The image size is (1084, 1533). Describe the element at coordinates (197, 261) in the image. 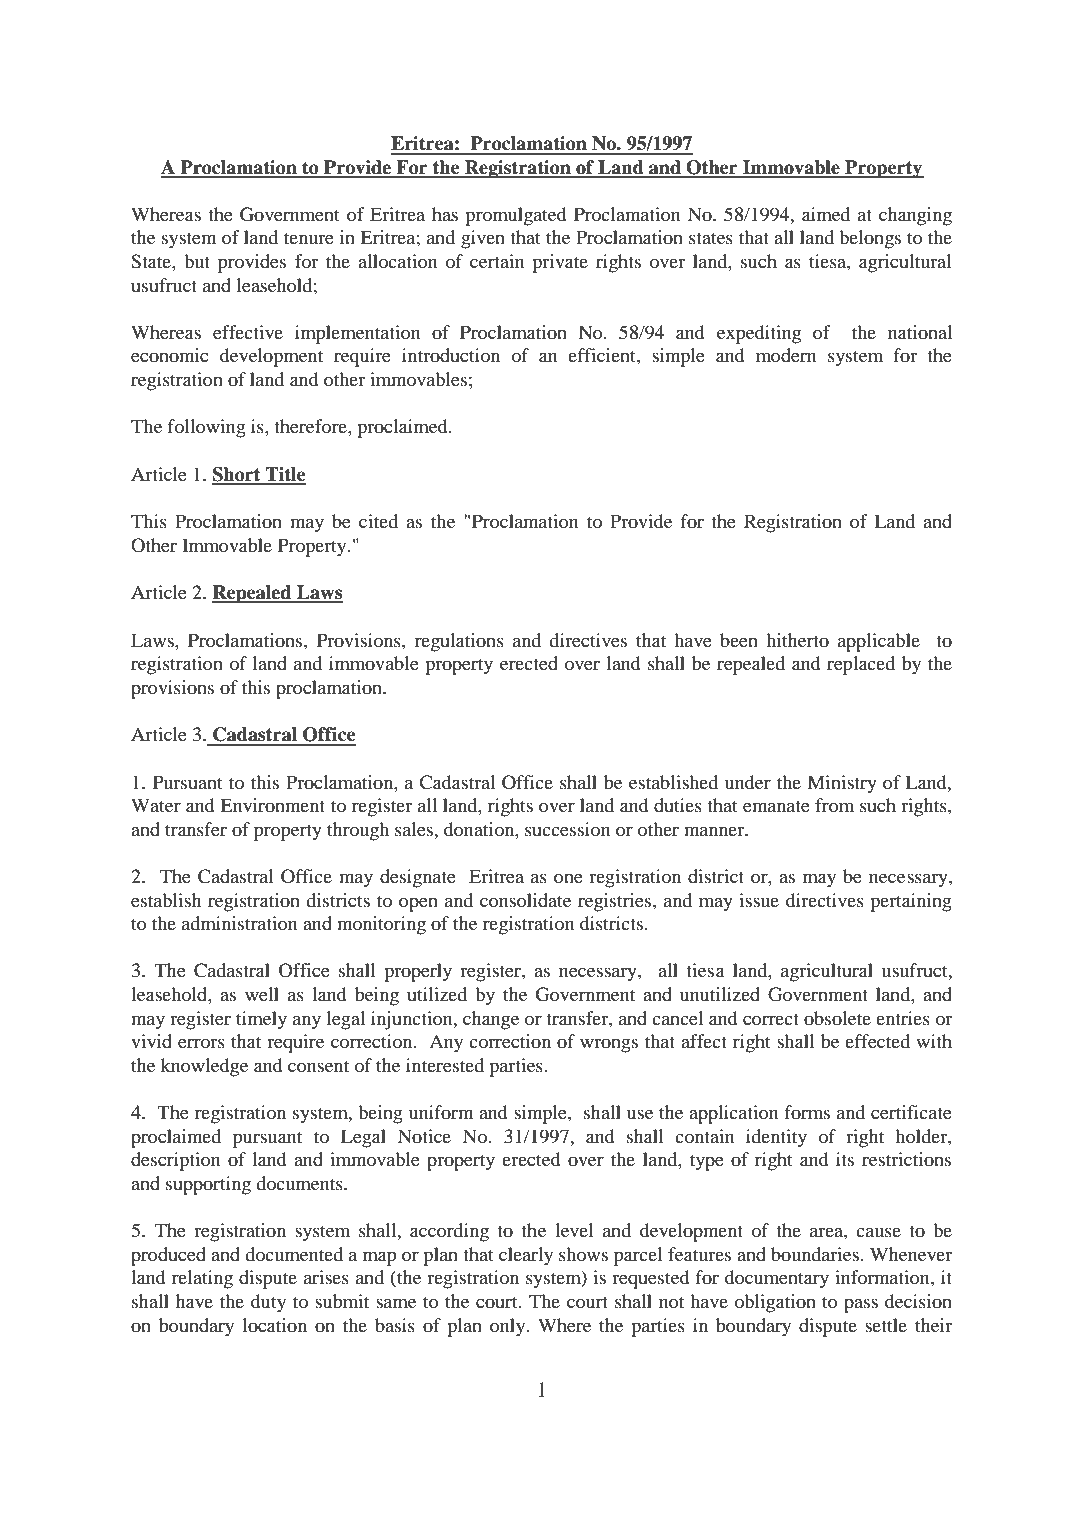

I see `but` at that location.
